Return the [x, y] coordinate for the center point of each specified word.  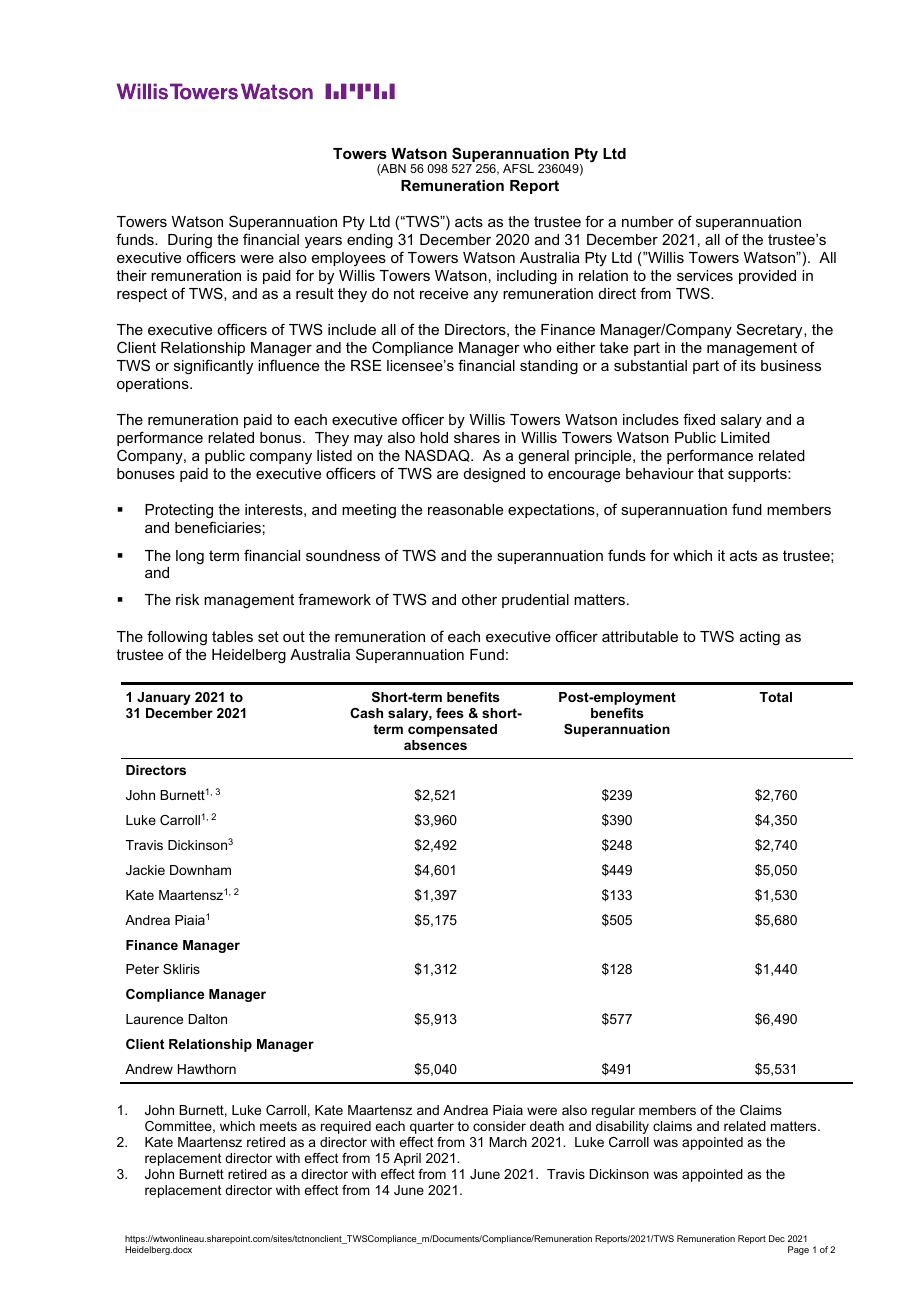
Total [775, 697]
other [479, 599]
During [190, 241]
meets [278, 1126]
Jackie [145, 870]
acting [760, 638]
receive [444, 293]
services [705, 275]
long [190, 557]
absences [435, 745]
